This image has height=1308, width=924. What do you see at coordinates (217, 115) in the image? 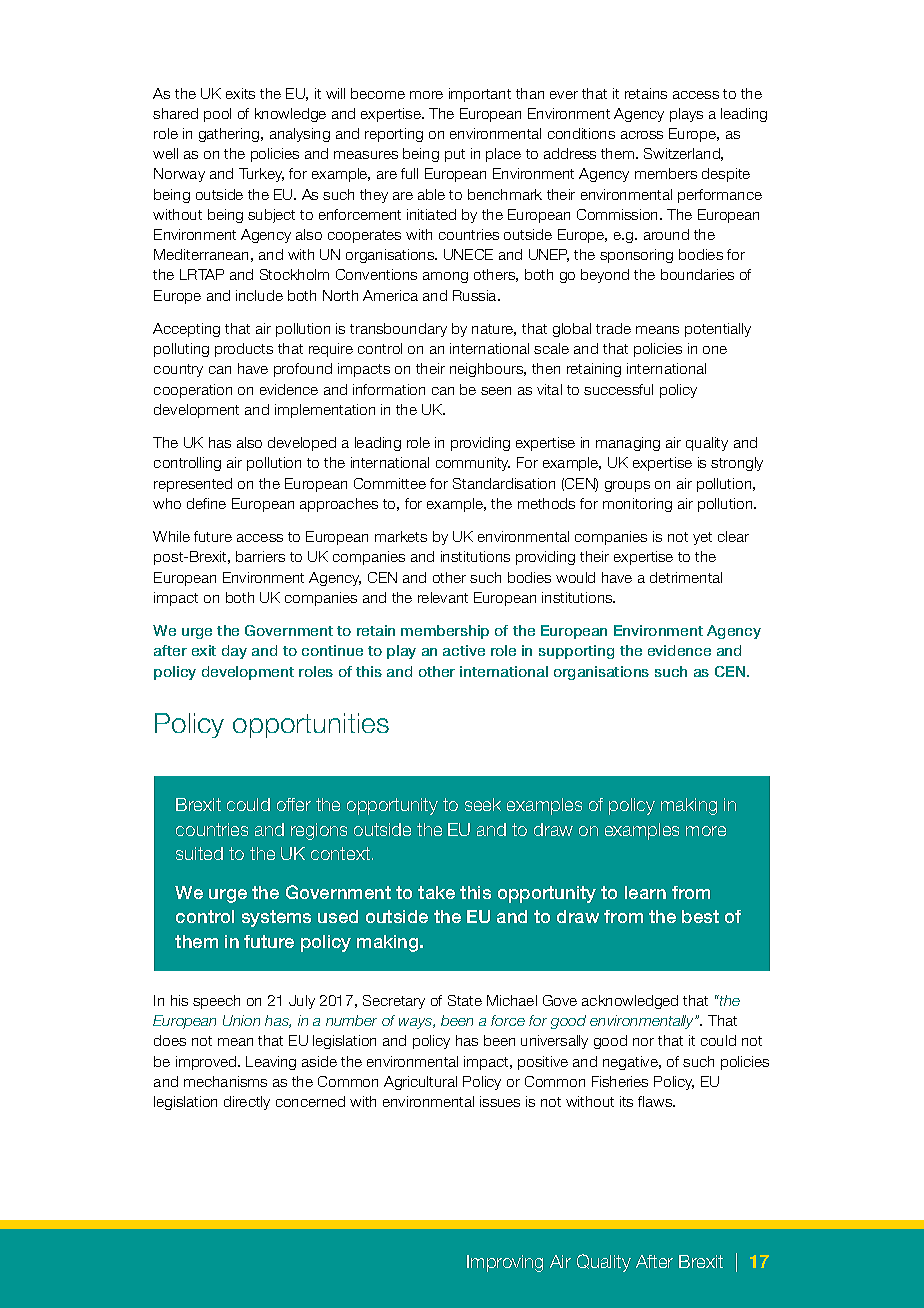
I see `pool` at bounding box center [217, 115].
